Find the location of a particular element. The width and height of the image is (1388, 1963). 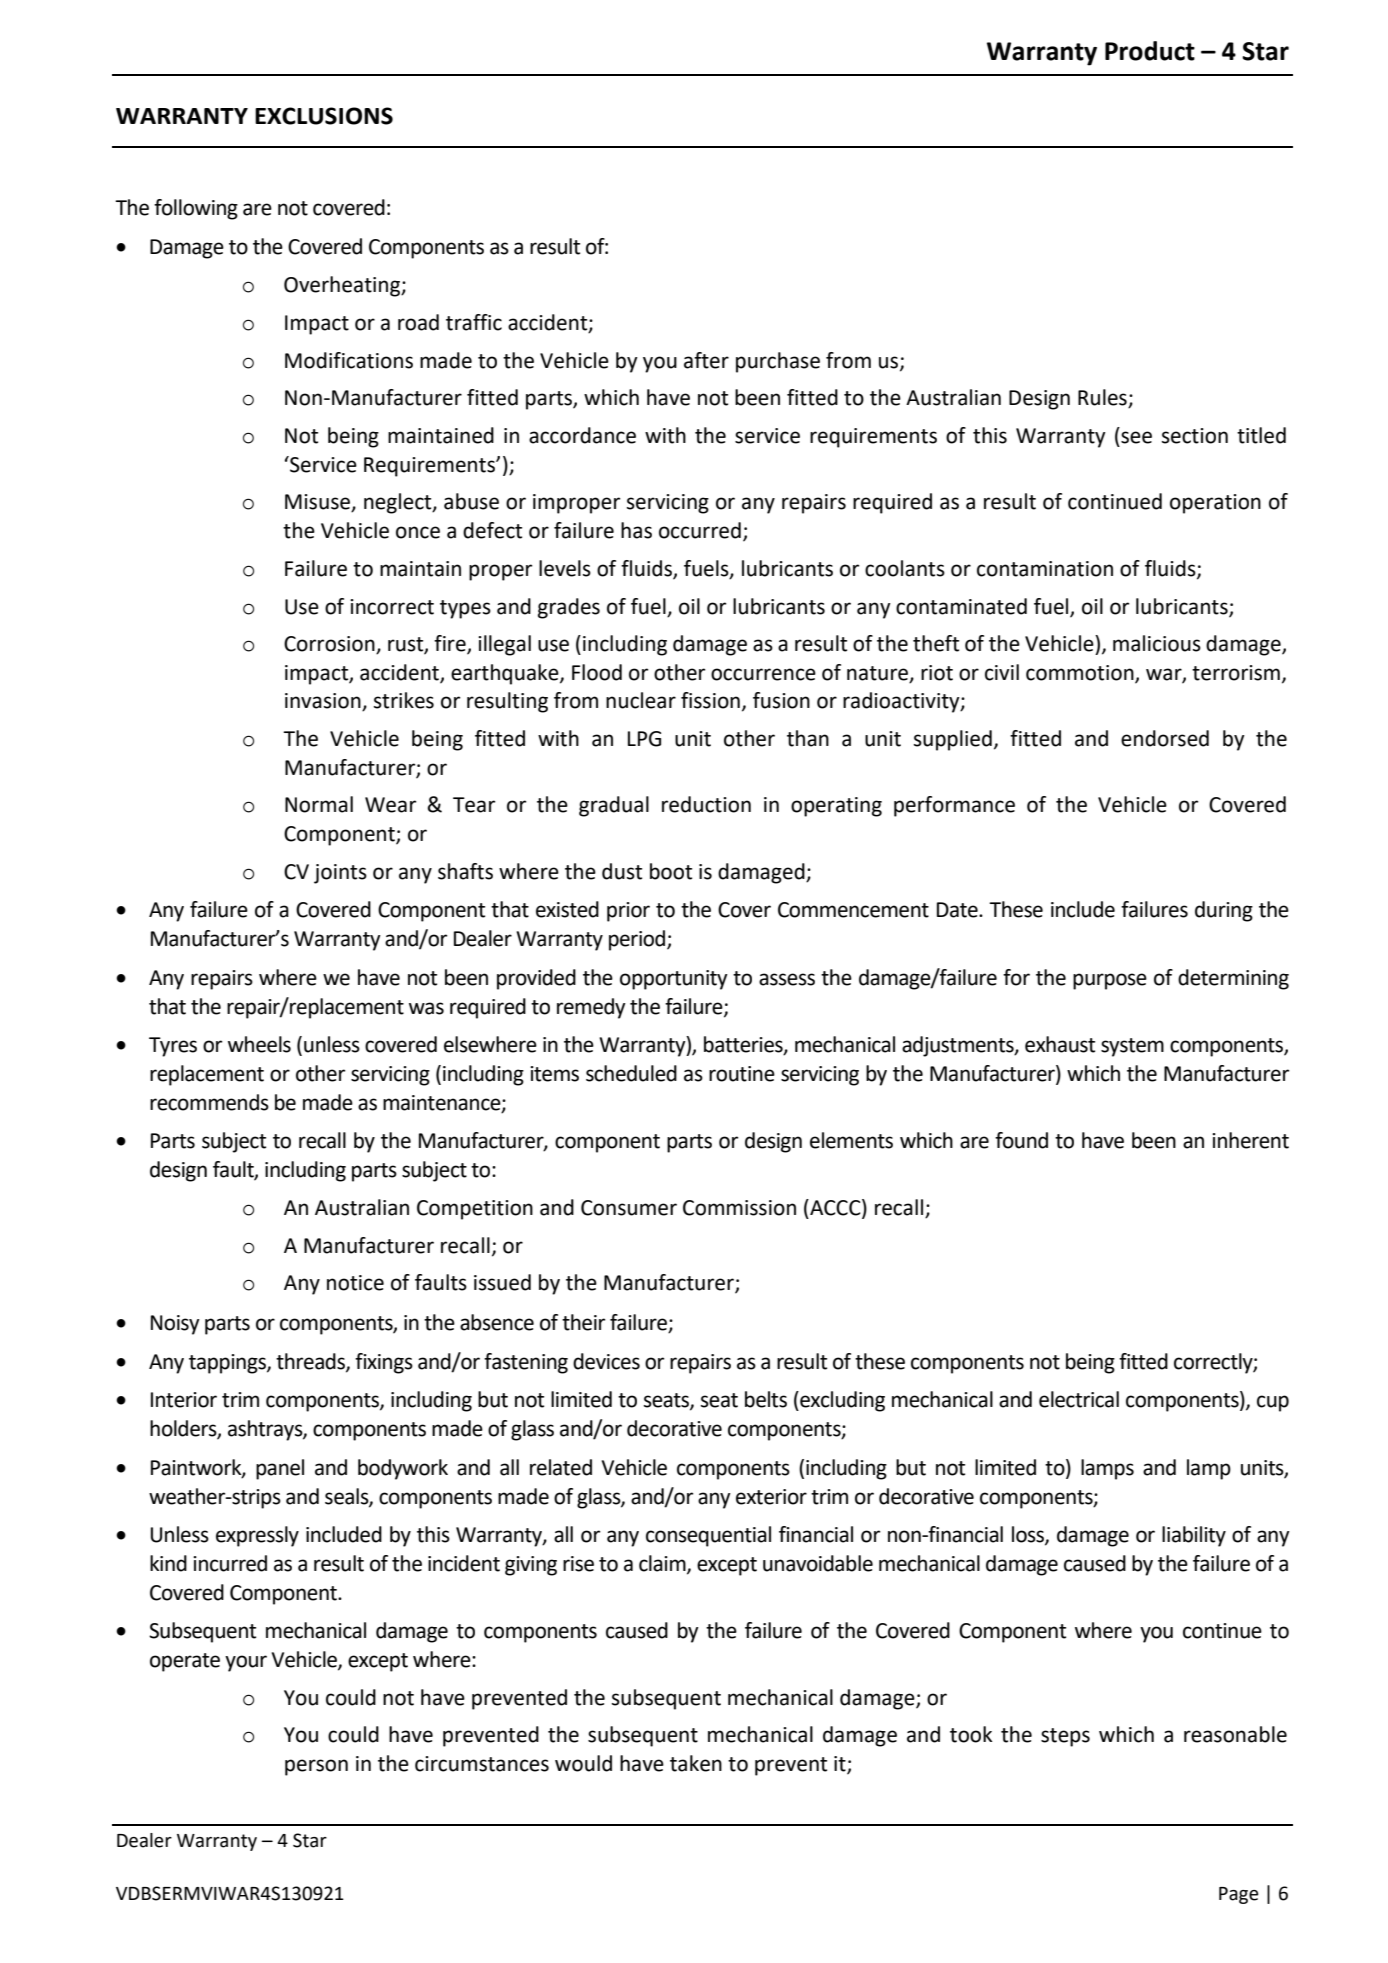

electrical is located at coordinates (1079, 1399).
